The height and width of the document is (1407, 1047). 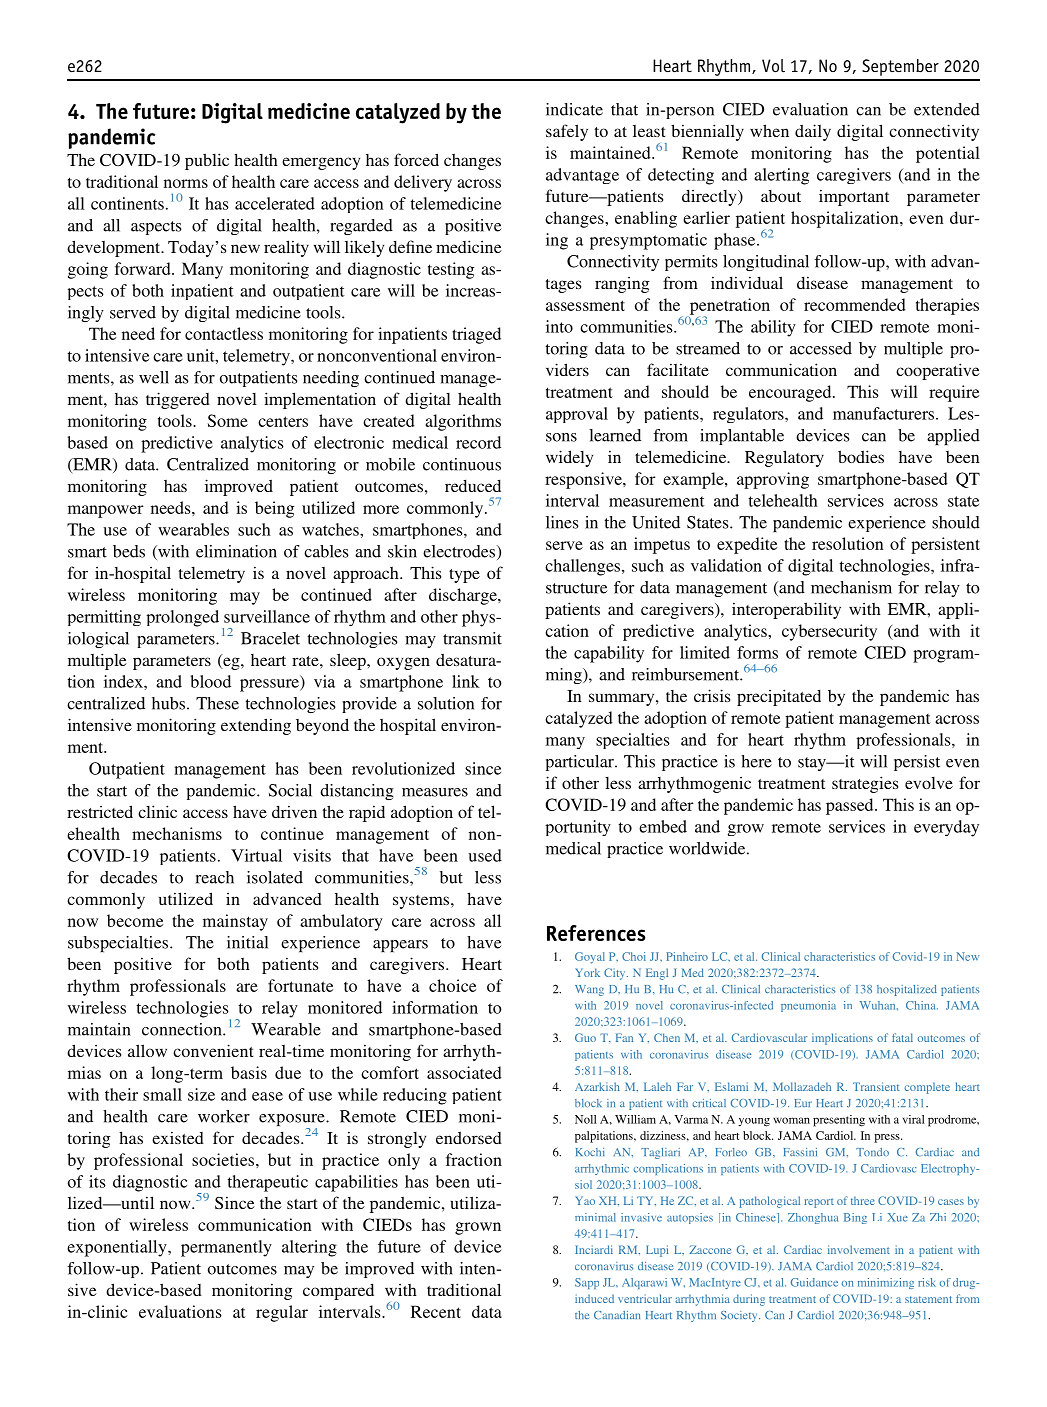 What do you see at coordinates (226, 1248) in the document?
I see `permanently` at bounding box center [226, 1248].
